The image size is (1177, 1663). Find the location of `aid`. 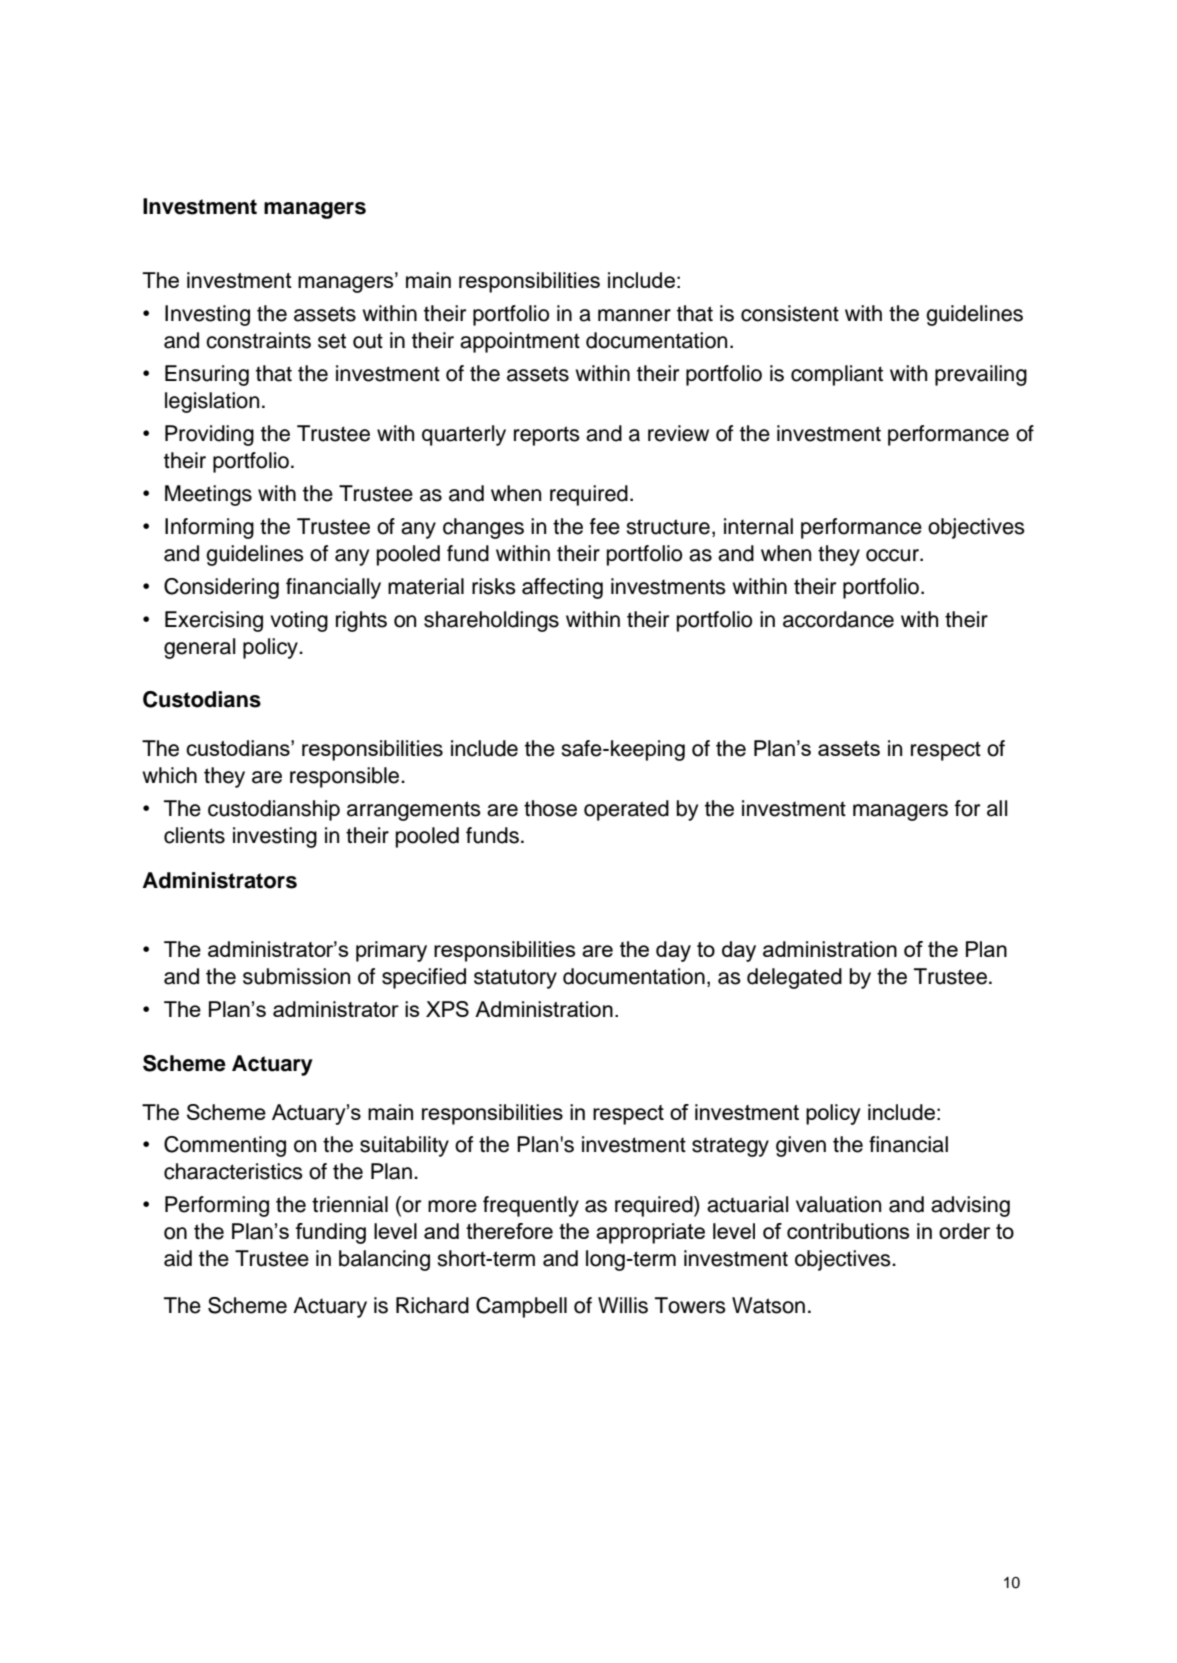

aid is located at coordinates (178, 1258).
